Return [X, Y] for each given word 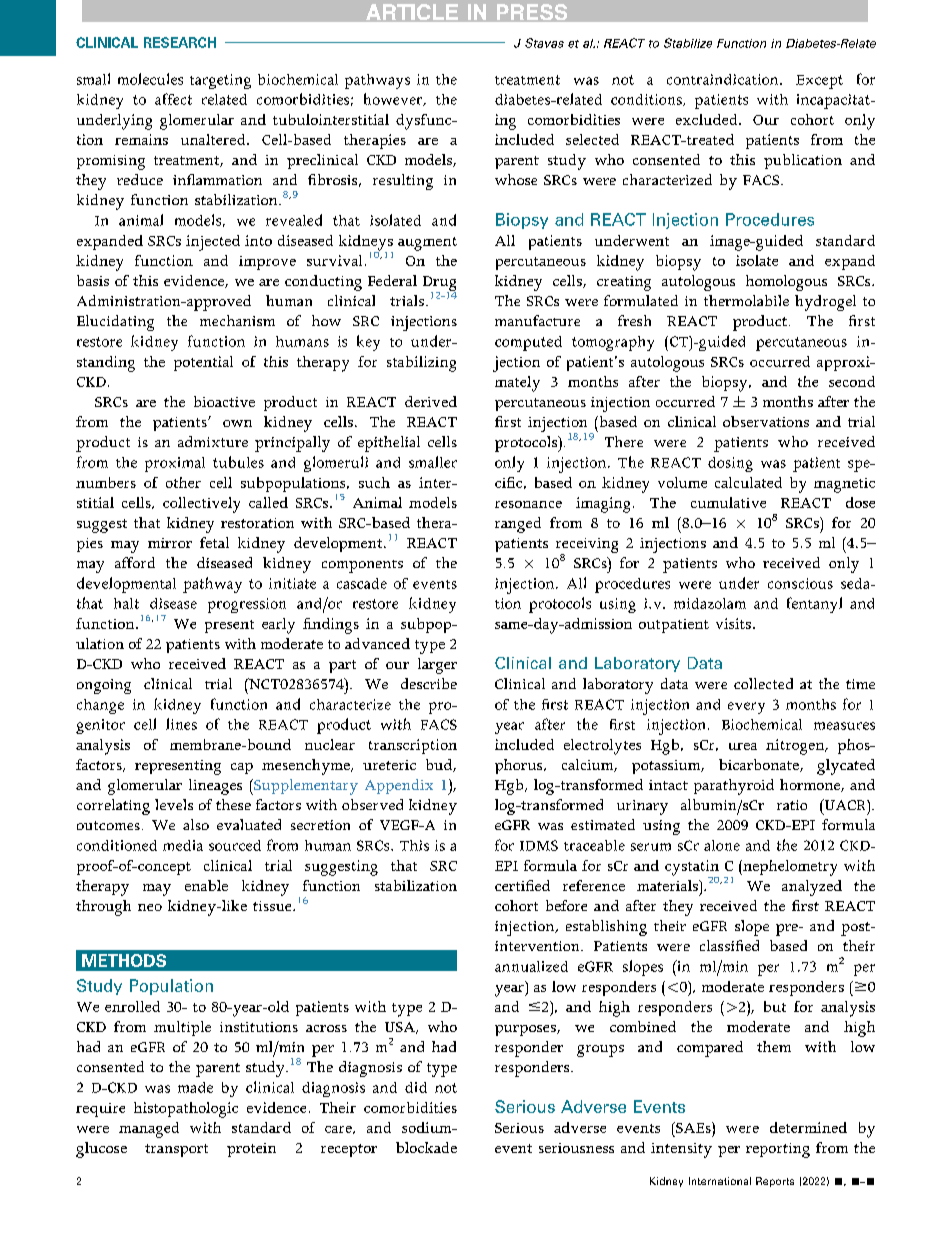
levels [174, 804]
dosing [730, 464]
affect [173, 99]
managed [149, 1130]
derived [431, 401]
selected [592, 139]
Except [819, 82]
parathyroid [734, 787]
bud [440, 765]
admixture [213, 441]
